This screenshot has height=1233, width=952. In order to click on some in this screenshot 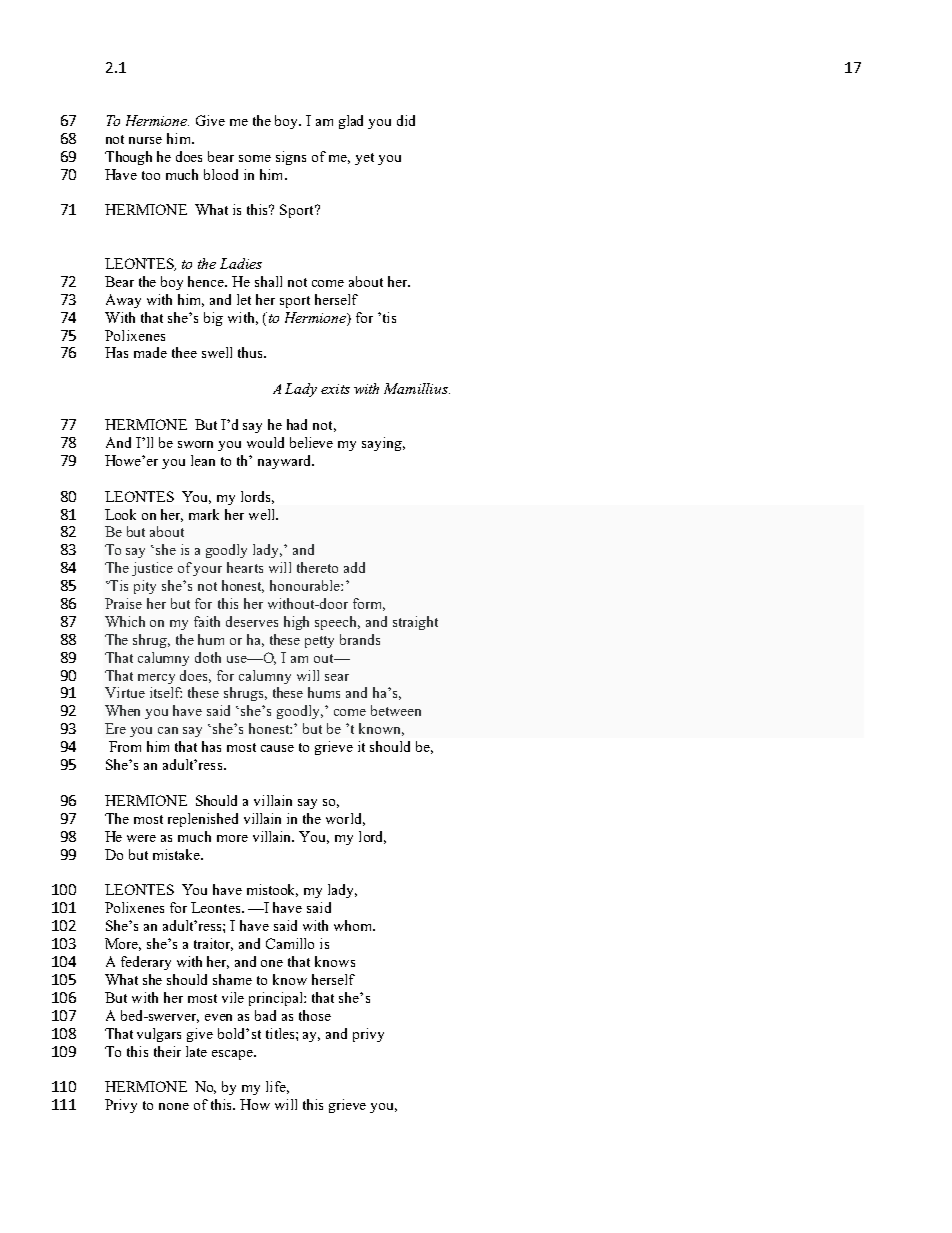, I will do `click(255, 158)`.
